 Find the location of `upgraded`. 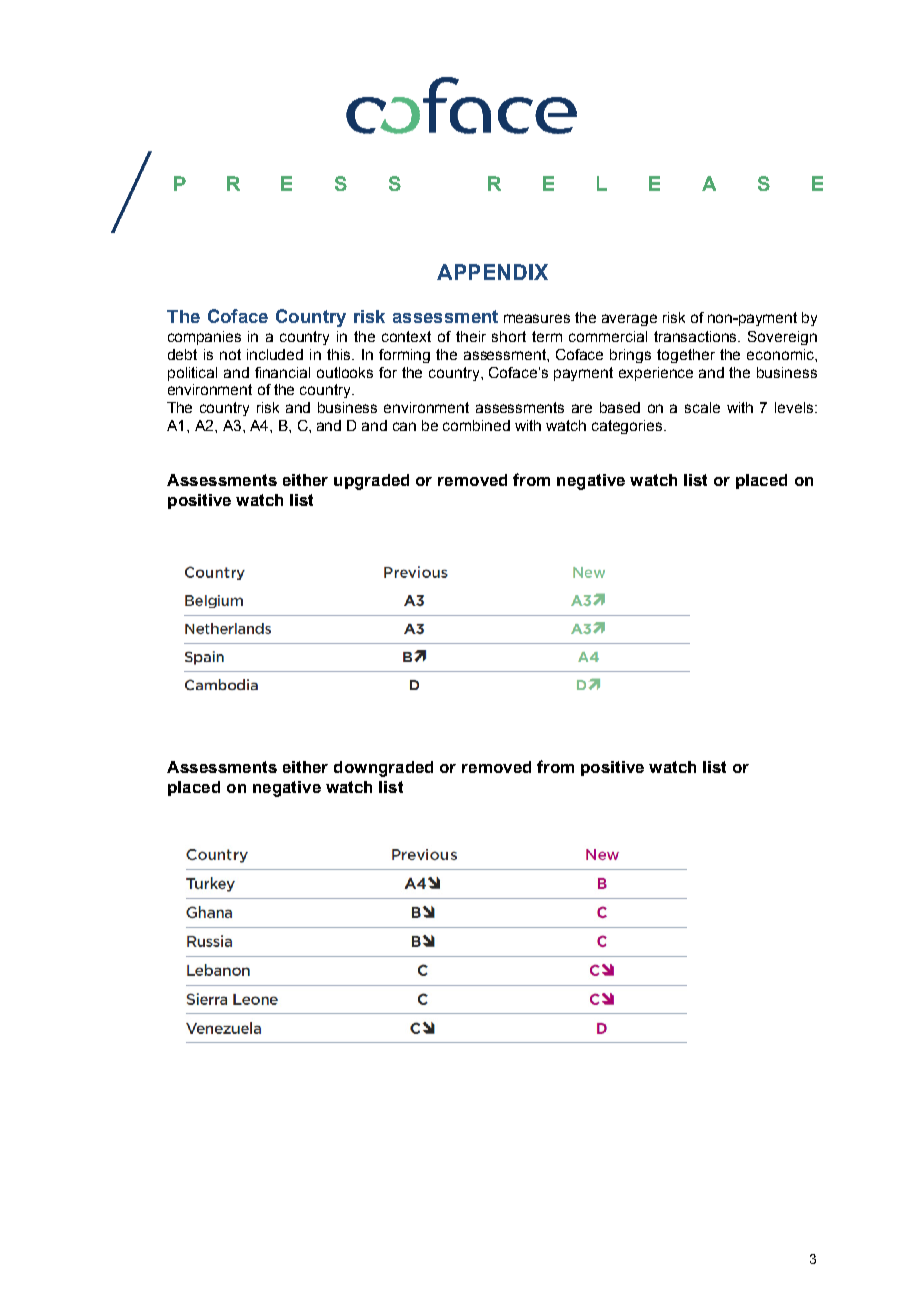

upgraded is located at coordinates (371, 482).
